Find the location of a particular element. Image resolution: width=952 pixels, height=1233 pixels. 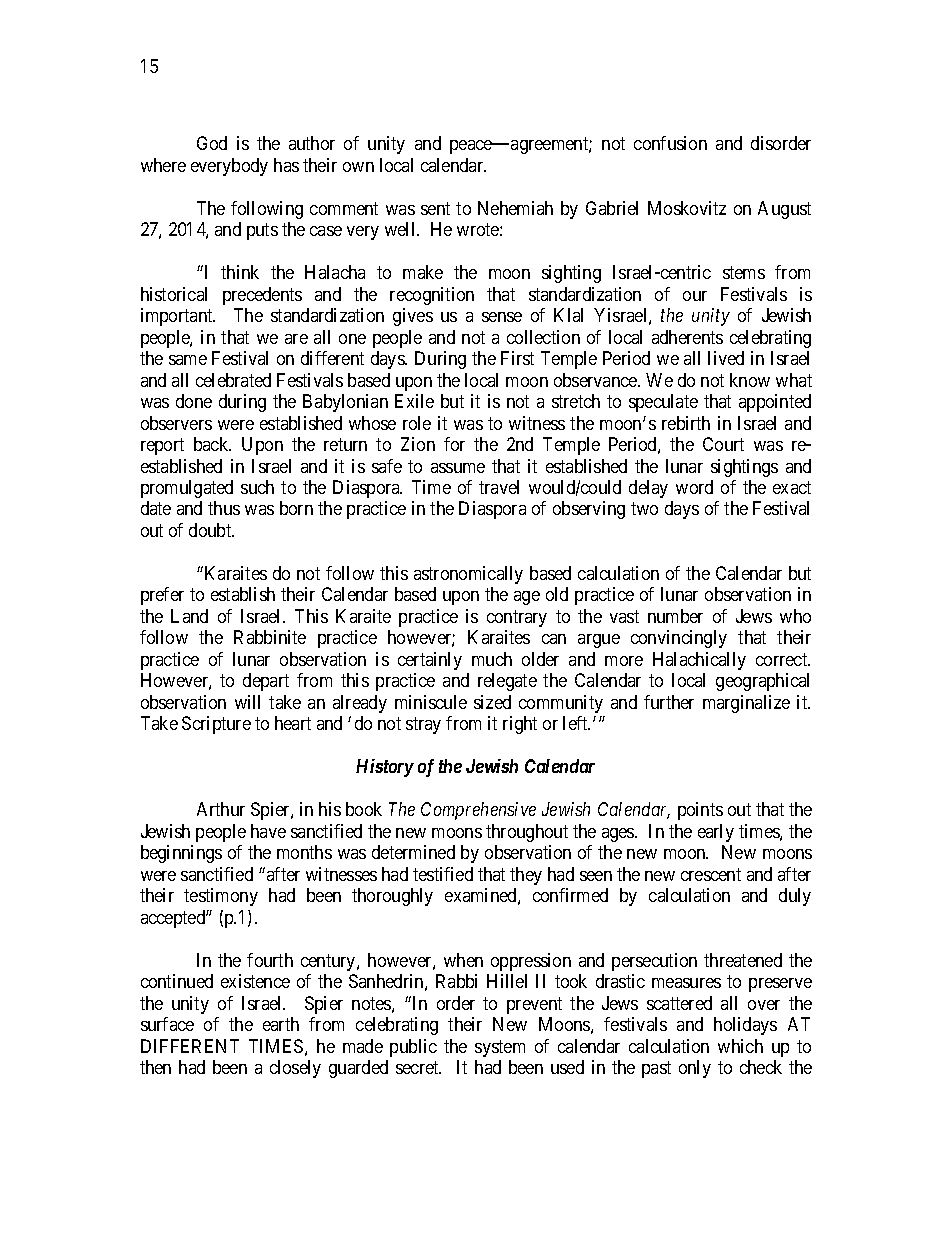

Nehemiah is located at coordinates (515, 208).
